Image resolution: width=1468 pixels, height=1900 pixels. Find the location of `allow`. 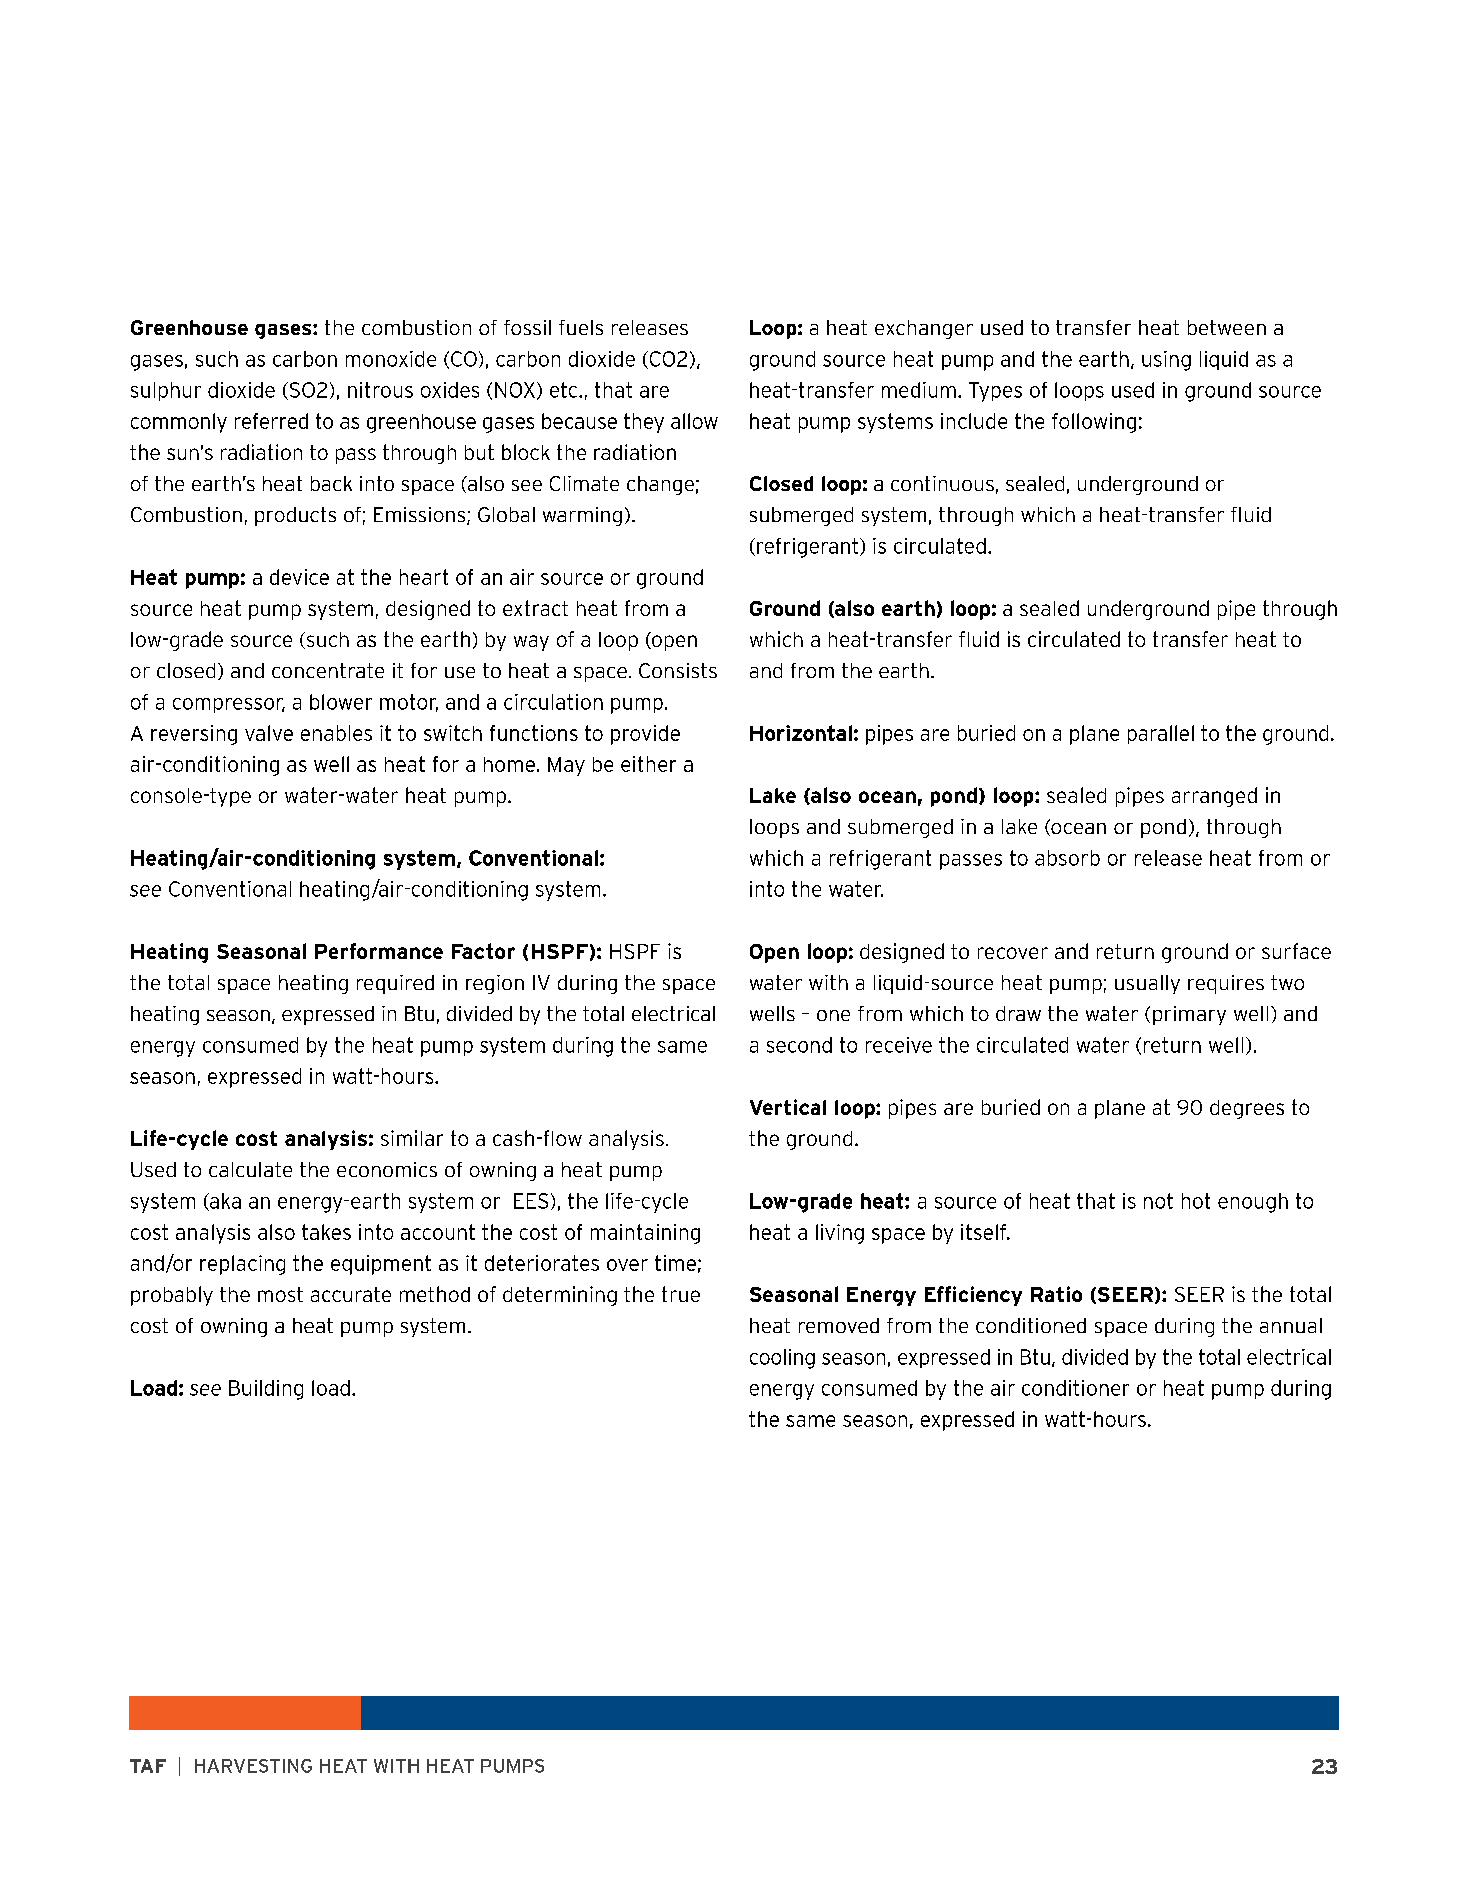

allow is located at coordinates (694, 421).
